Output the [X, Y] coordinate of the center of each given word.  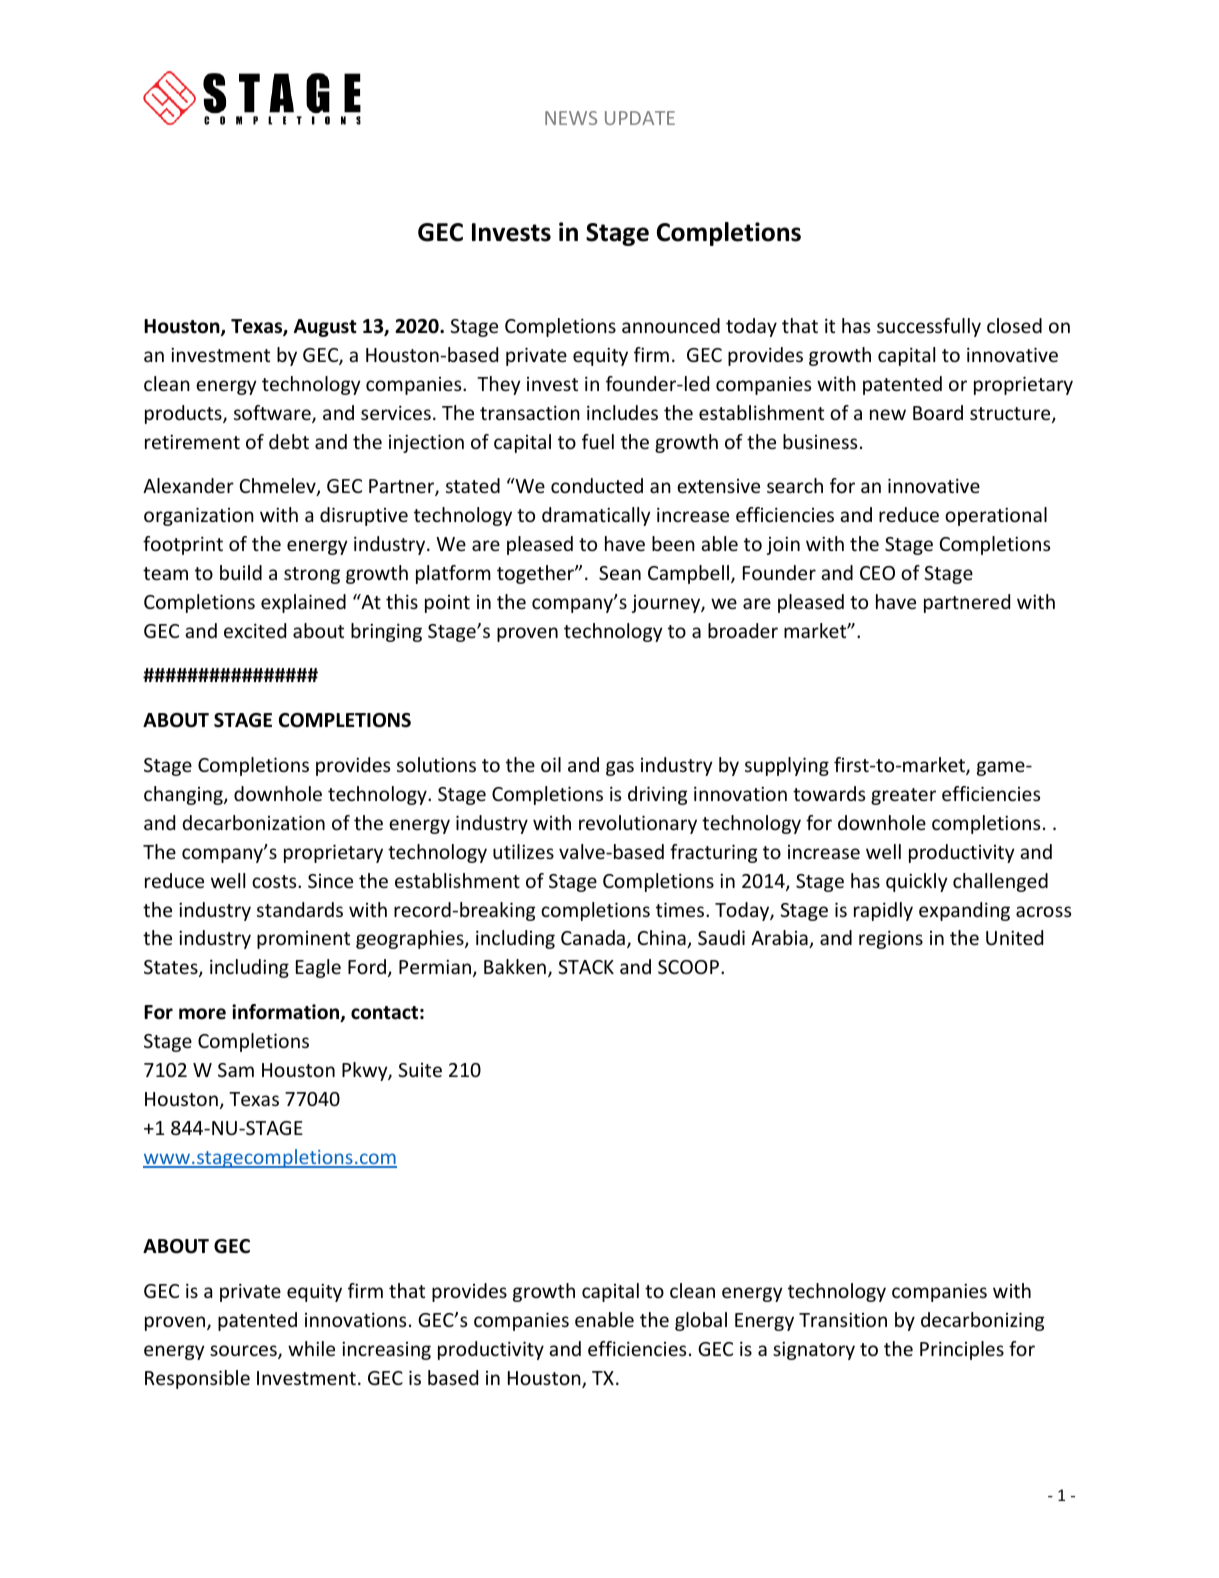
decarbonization [253, 822]
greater [903, 796]
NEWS [571, 118]
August [325, 328]
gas [620, 768]
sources [244, 1352]
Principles [962, 1350]
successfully [929, 327]
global [701, 1321]
